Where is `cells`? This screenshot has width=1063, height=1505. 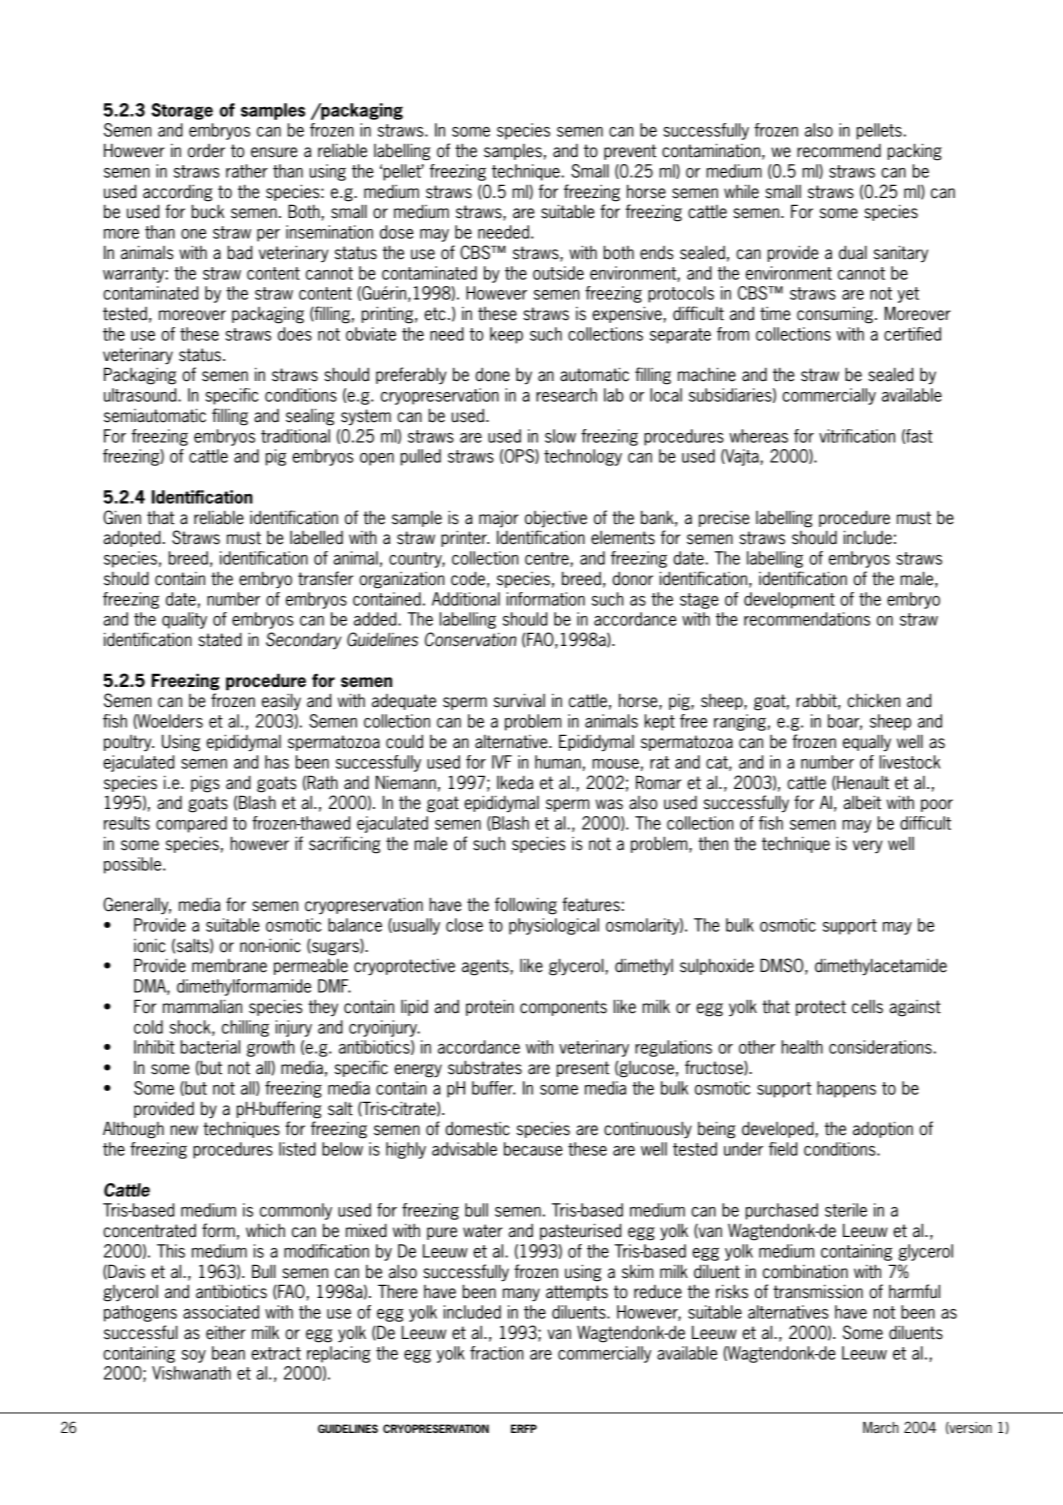
cells is located at coordinates (867, 1006).
